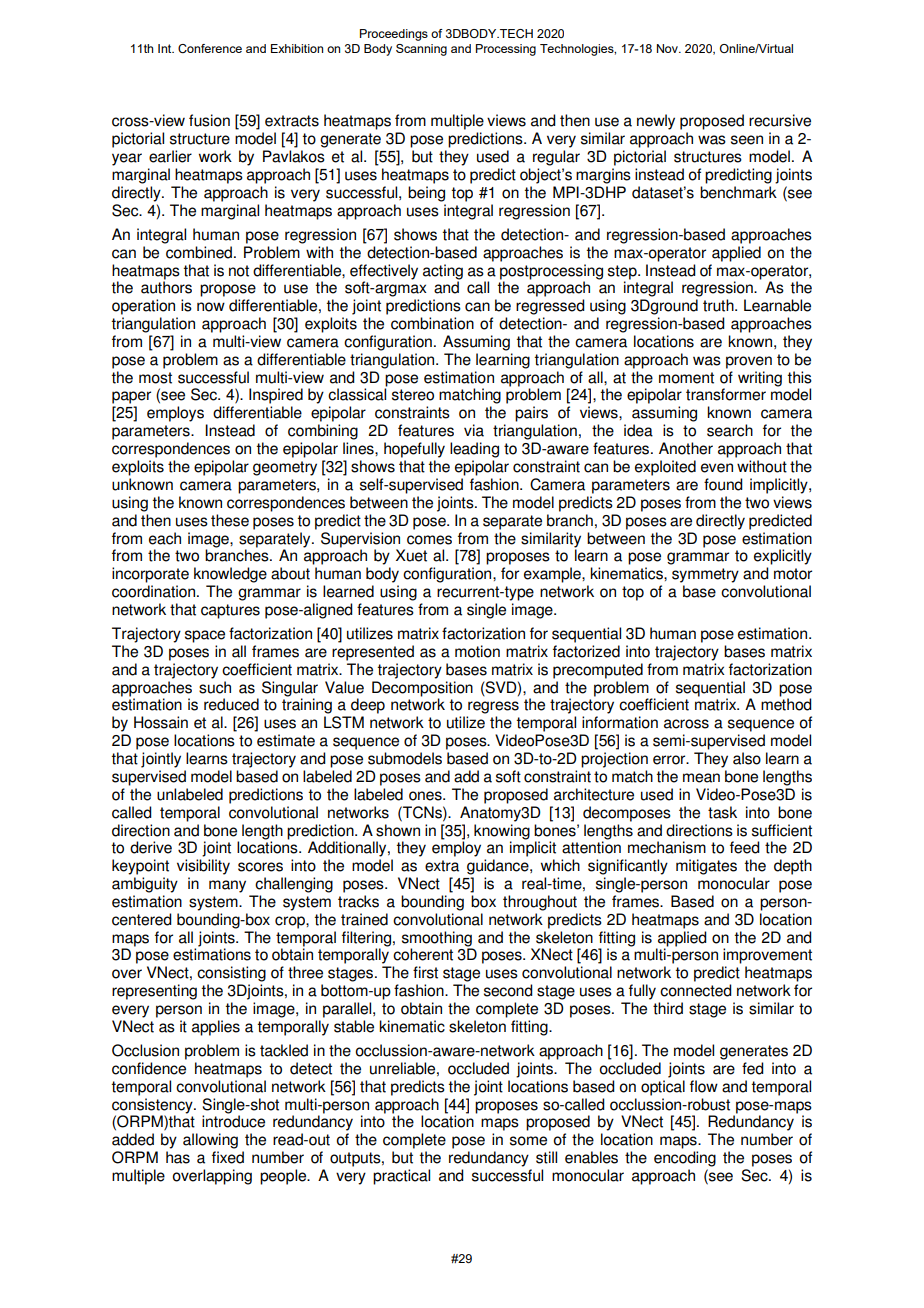 The width and height of the screenshot is (924, 1308). What do you see at coordinates (421, 50) in the screenshot?
I see `Scanning` at bounding box center [421, 50].
